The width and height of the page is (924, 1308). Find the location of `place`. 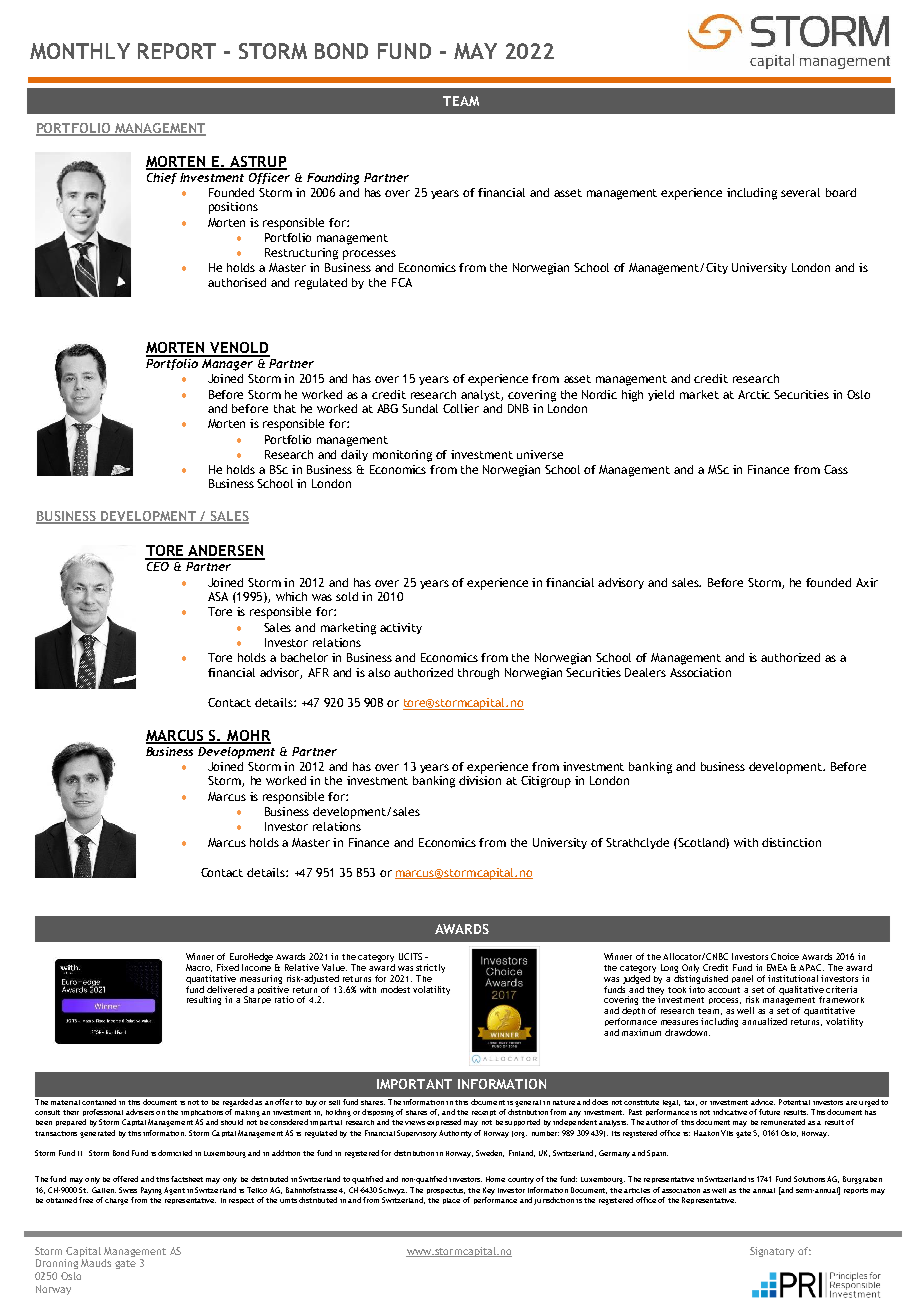

place is located at coordinates (451, 1201).
